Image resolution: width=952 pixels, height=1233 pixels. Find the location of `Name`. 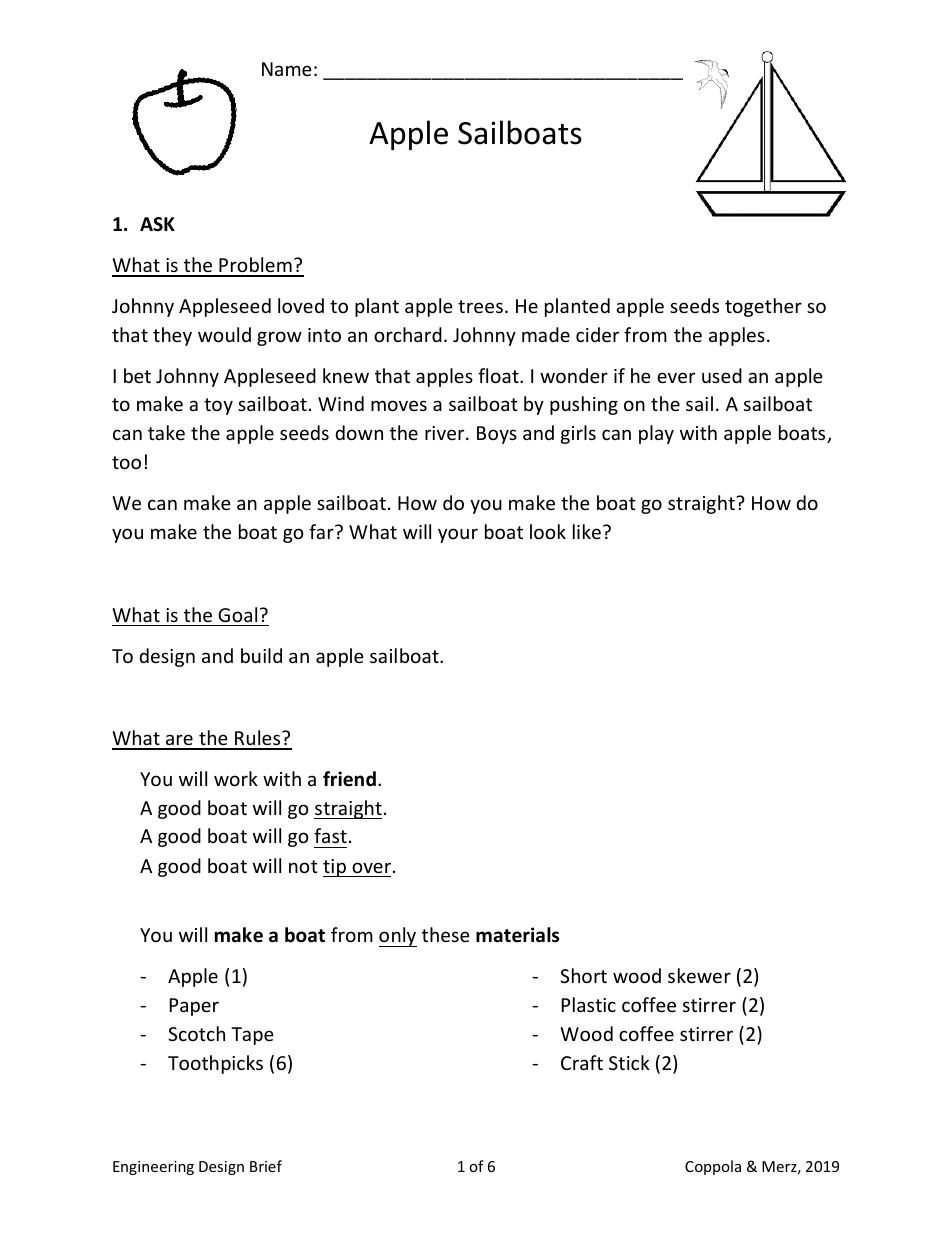

Name is located at coordinates (287, 69).
